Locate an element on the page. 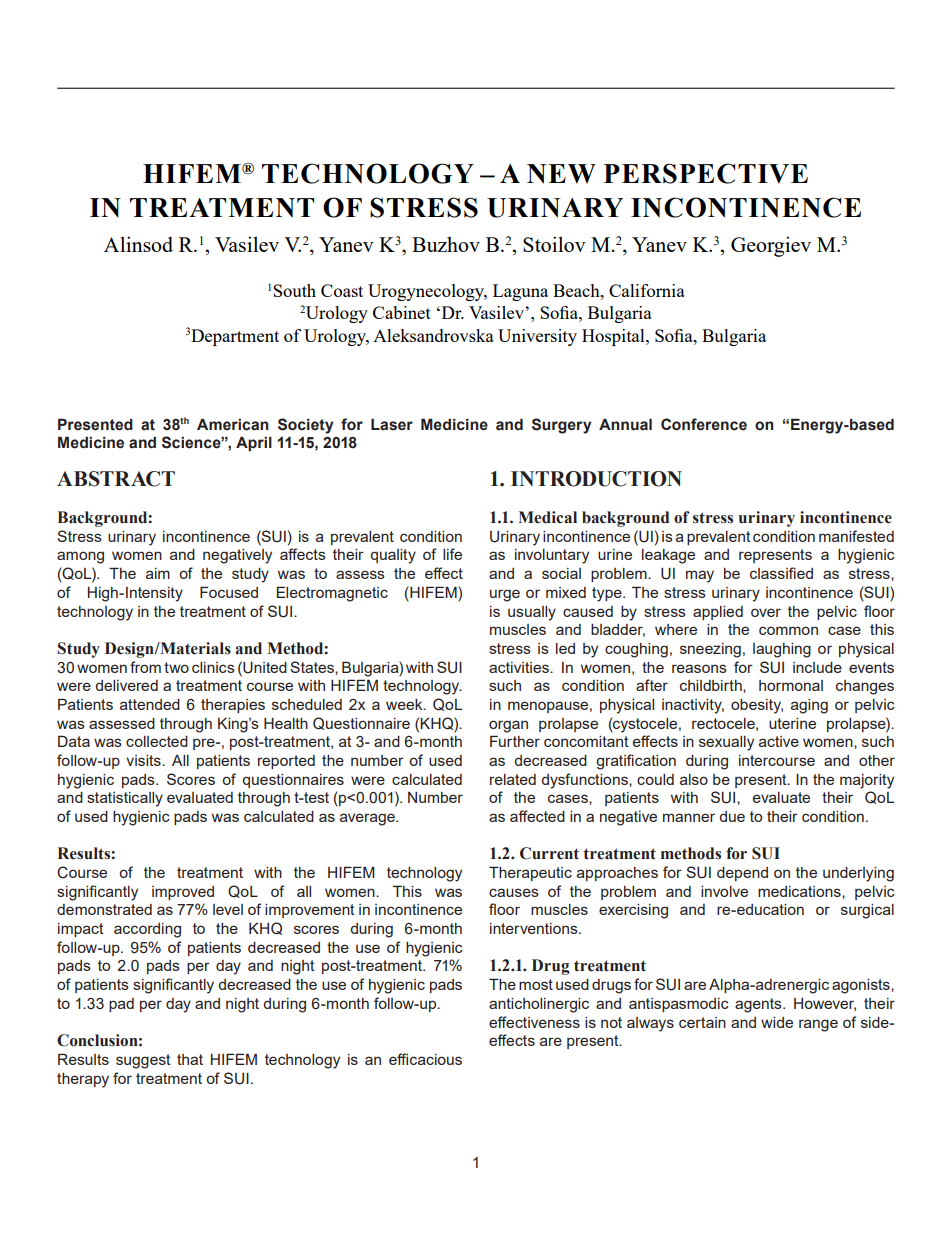 The image size is (952, 1233). South is located at coordinates (294, 290).
